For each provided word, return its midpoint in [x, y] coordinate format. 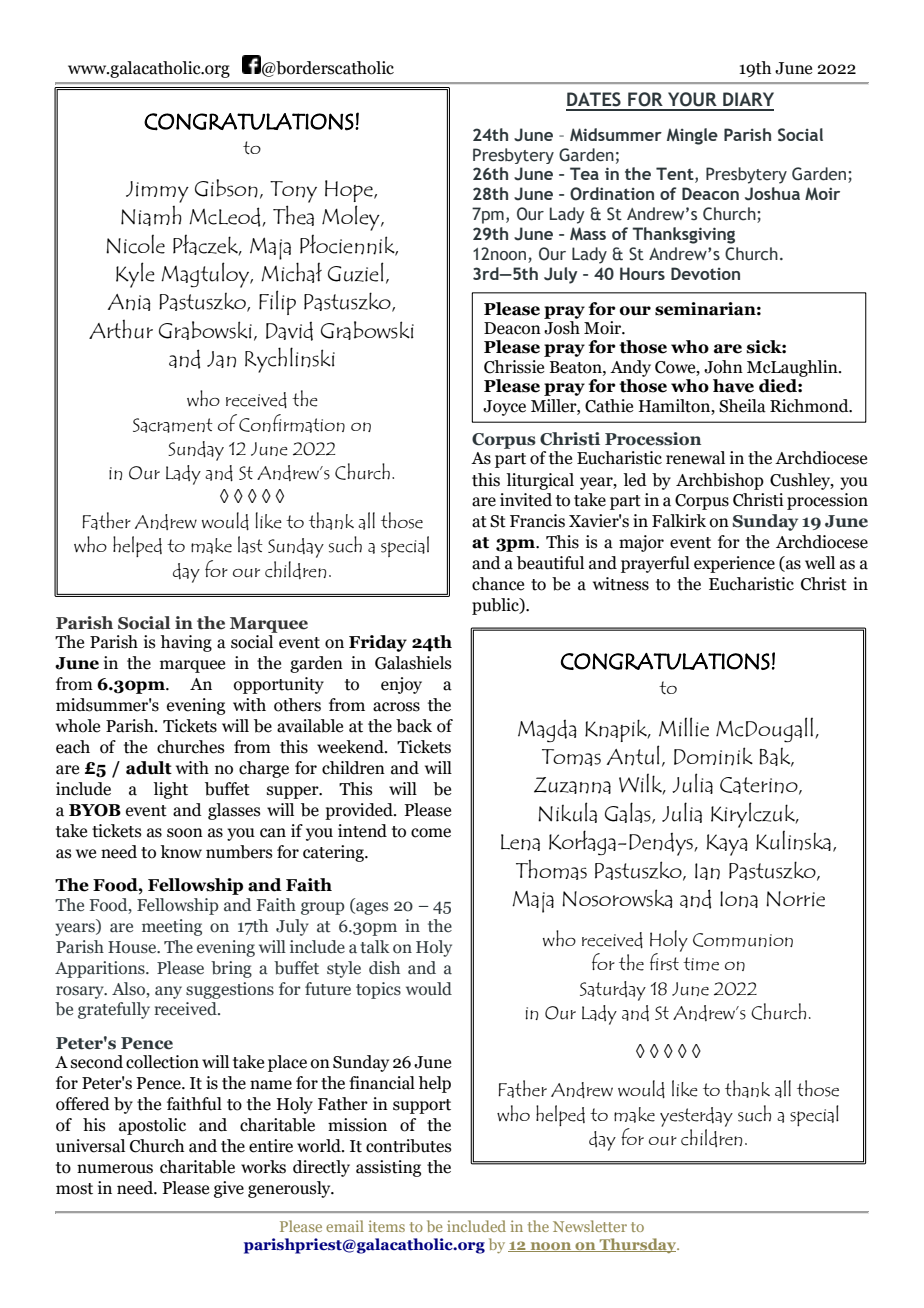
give [229, 1189]
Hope [350, 191]
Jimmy [157, 192]
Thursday [637, 1245]
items [386, 1226]
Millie [684, 727]
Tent [676, 175]
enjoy [401, 685]
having [186, 643]
